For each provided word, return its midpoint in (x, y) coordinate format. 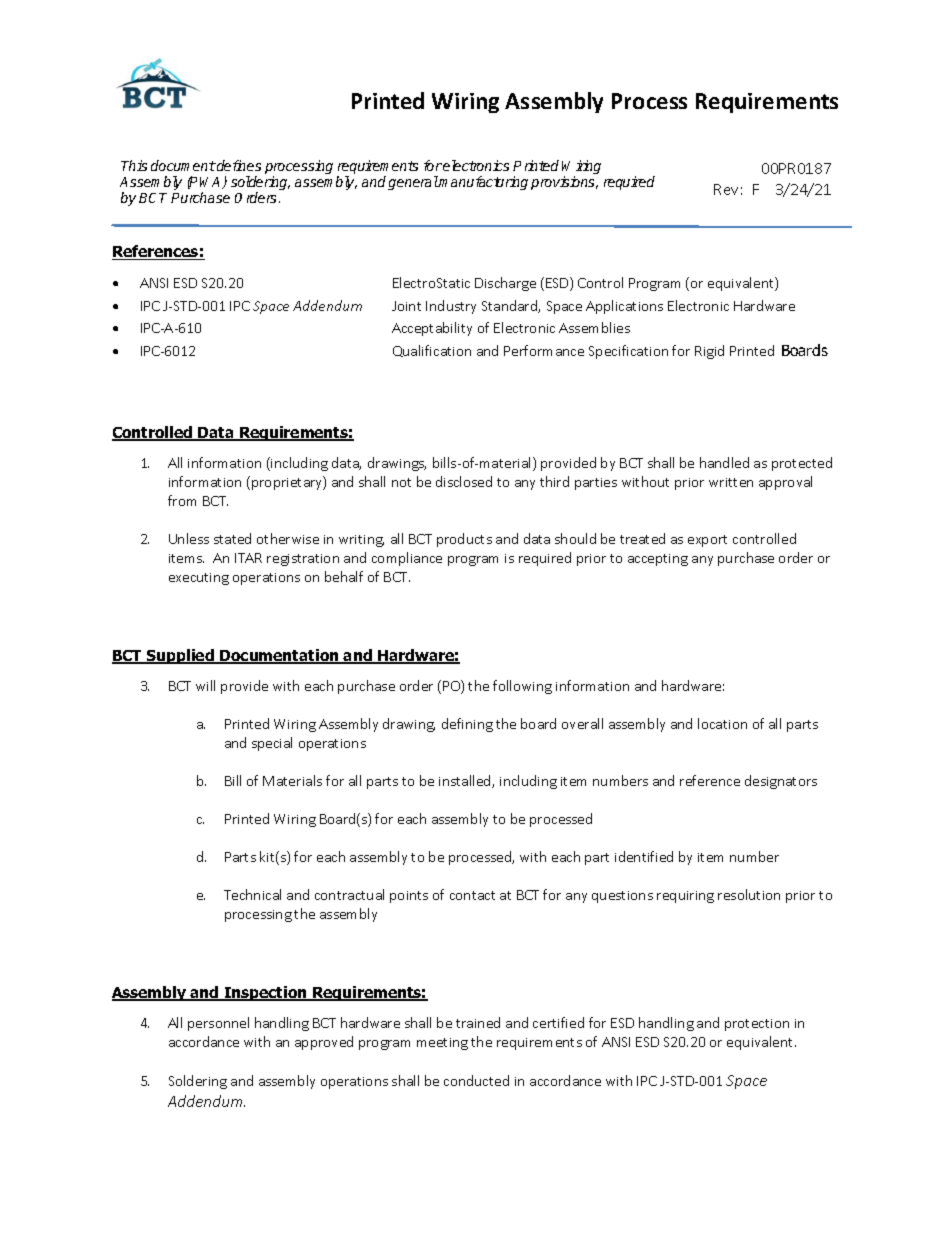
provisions (564, 183)
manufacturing (483, 183)
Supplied (180, 656)
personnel (218, 1024)
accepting (658, 560)
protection (757, 1025)
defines (238, 165)
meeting (442, 1044)
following (522, 687)
